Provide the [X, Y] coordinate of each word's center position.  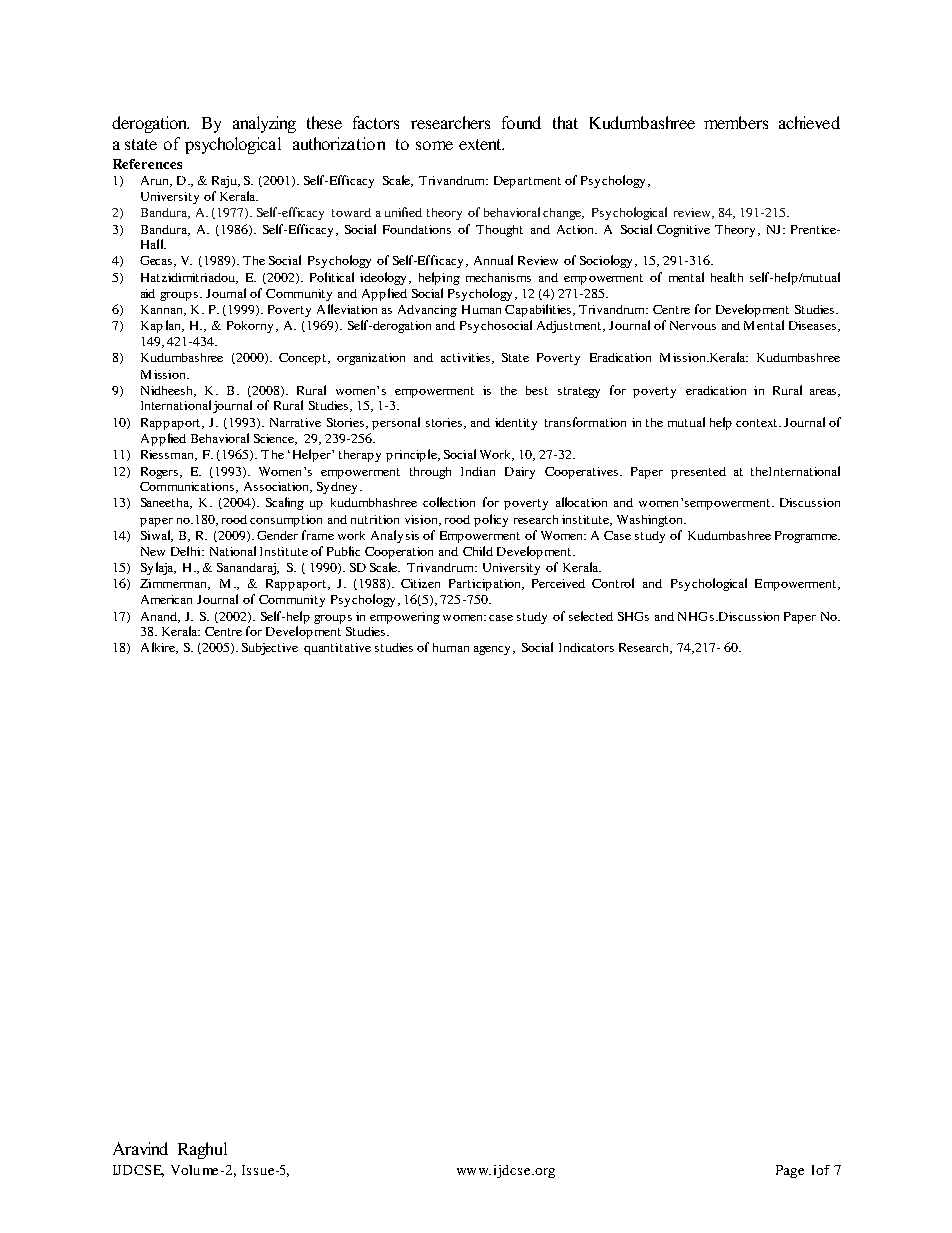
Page [790, 1171]
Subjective [270, 649]
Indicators [586, 647]
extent [481, 144]
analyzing [264, 124]
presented [698, 473]
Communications [187, 486]
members [736, 122]
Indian [478, 471]
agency [492, 650]
